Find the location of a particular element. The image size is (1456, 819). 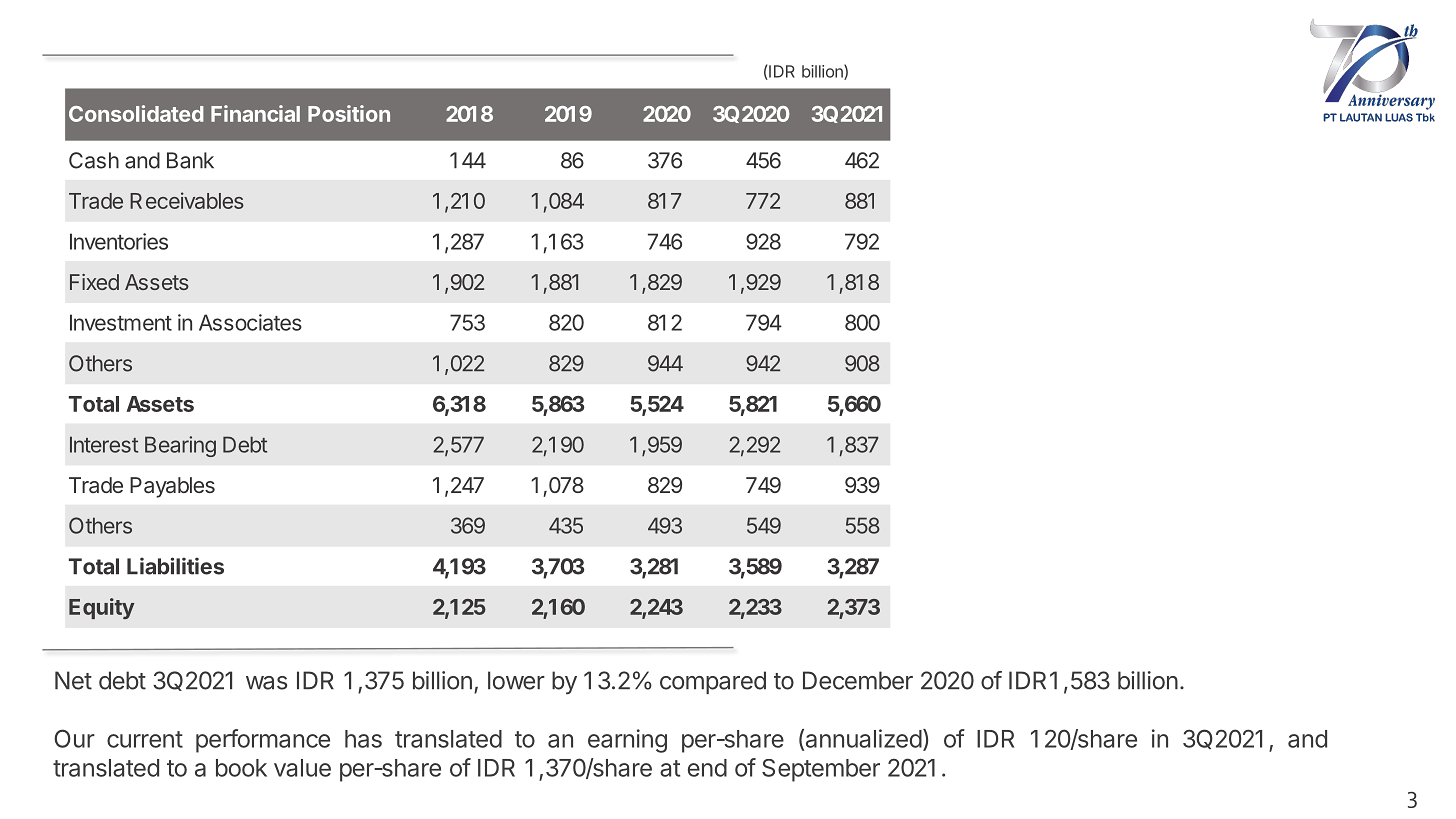

Position is located at coordinates (349, 113).
